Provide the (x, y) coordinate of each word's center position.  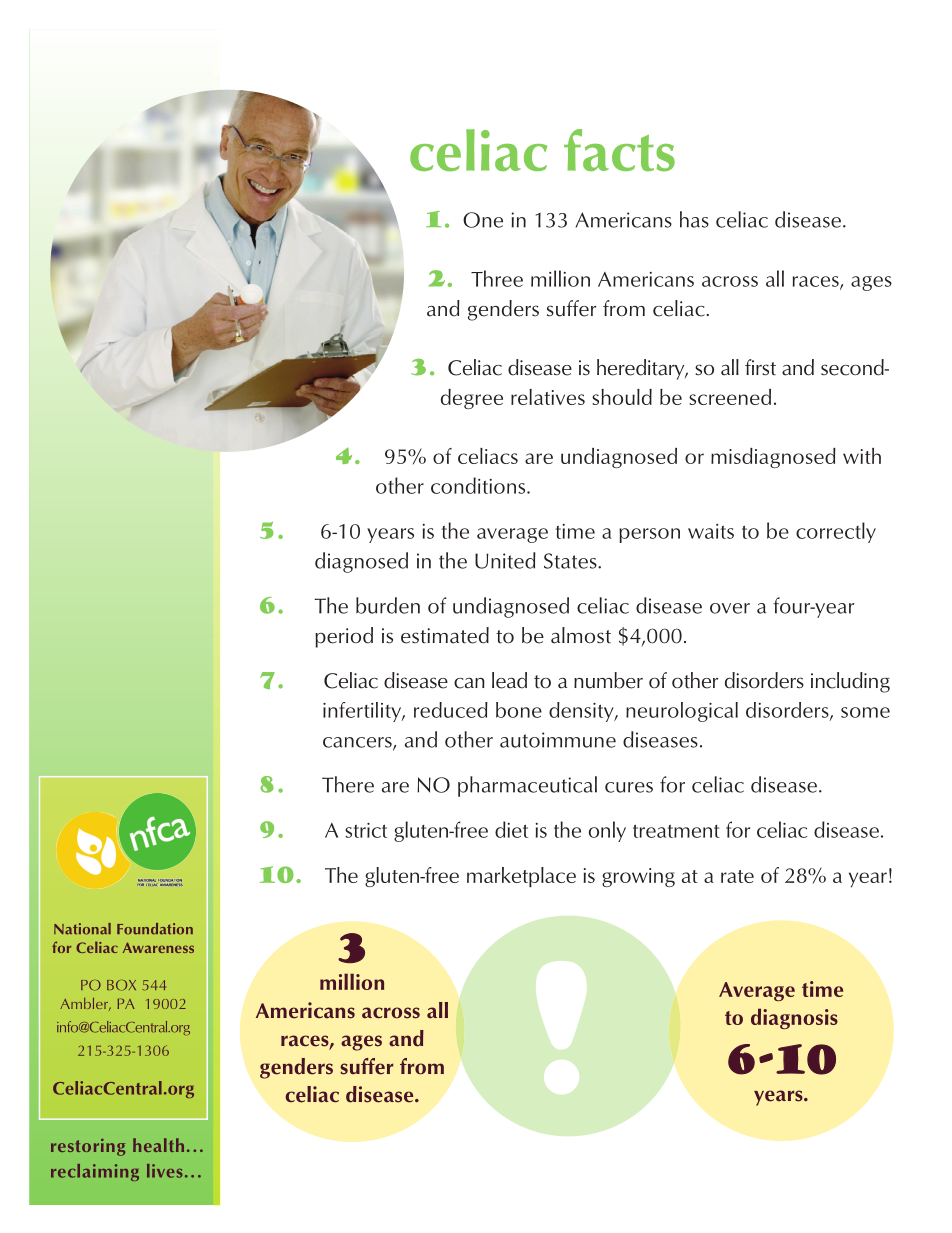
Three (497, 278)
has (694, 219)
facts (619, 150)
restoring (88, 1147)
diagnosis (794, 1018)
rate (737, 876)
